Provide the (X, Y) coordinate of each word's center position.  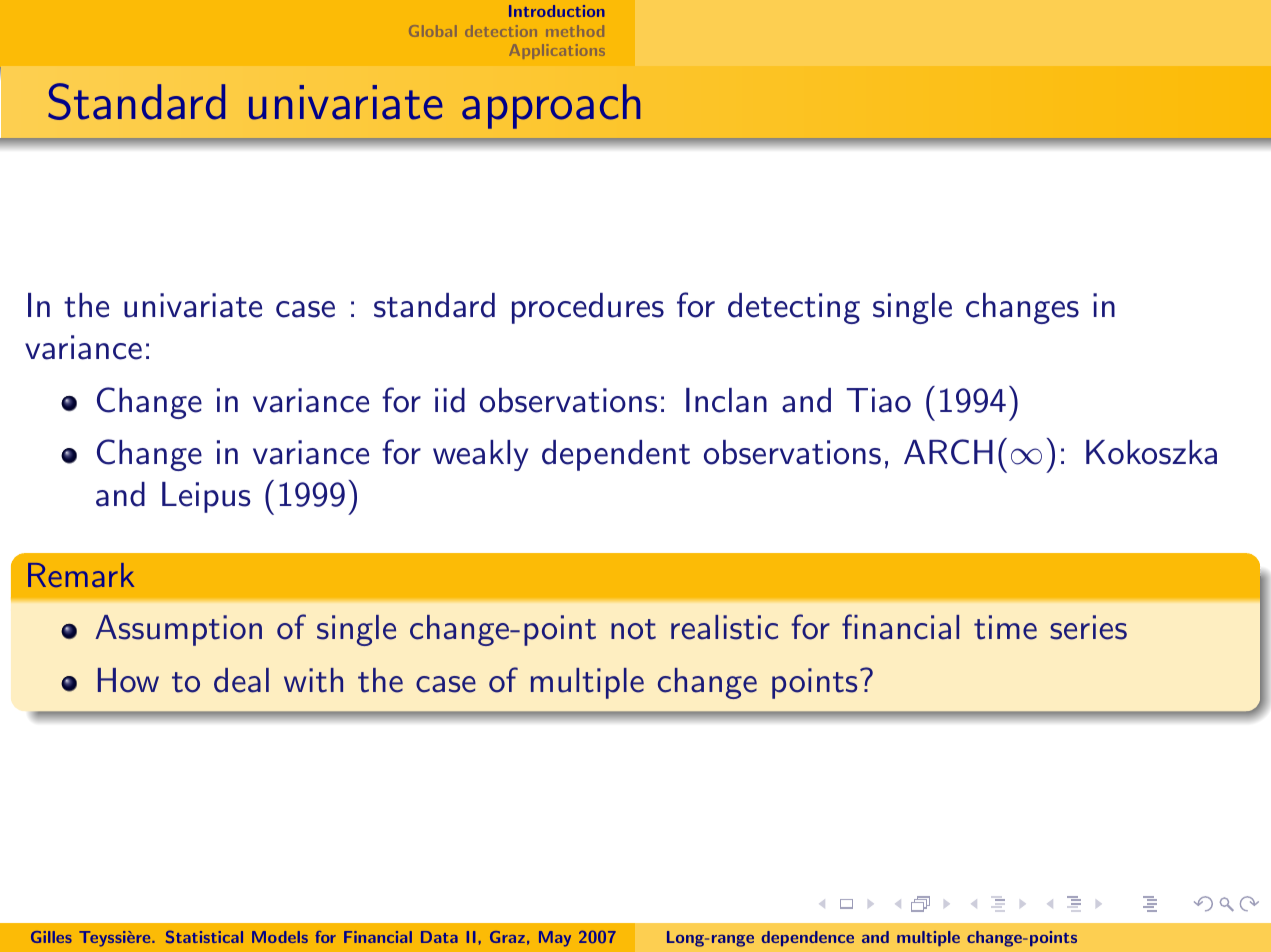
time (1005, 627)
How (128, 680)
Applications (557, 51)
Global (432, 31)
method (575, 31)
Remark (81, 575)
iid (450, 400)
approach (551, 106)
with (313, 680)
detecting (794, 308)
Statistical (204, 937)
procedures (588, 308)
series (1088, 627)
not (633, 629)
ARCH (948, 452)
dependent (616, 455)
